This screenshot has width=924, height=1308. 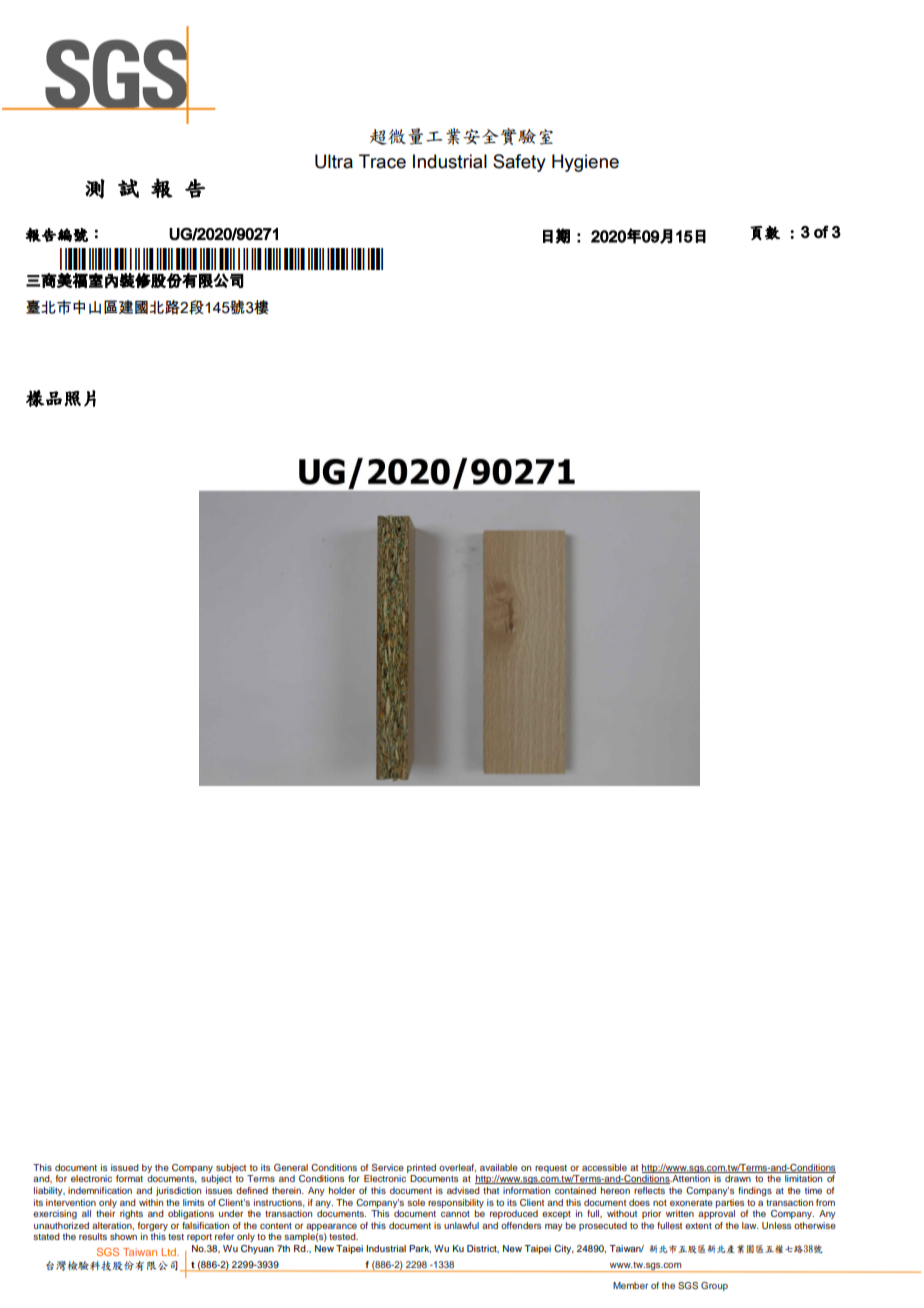 I want to click on Ultra, so click(x=334, y=161).
